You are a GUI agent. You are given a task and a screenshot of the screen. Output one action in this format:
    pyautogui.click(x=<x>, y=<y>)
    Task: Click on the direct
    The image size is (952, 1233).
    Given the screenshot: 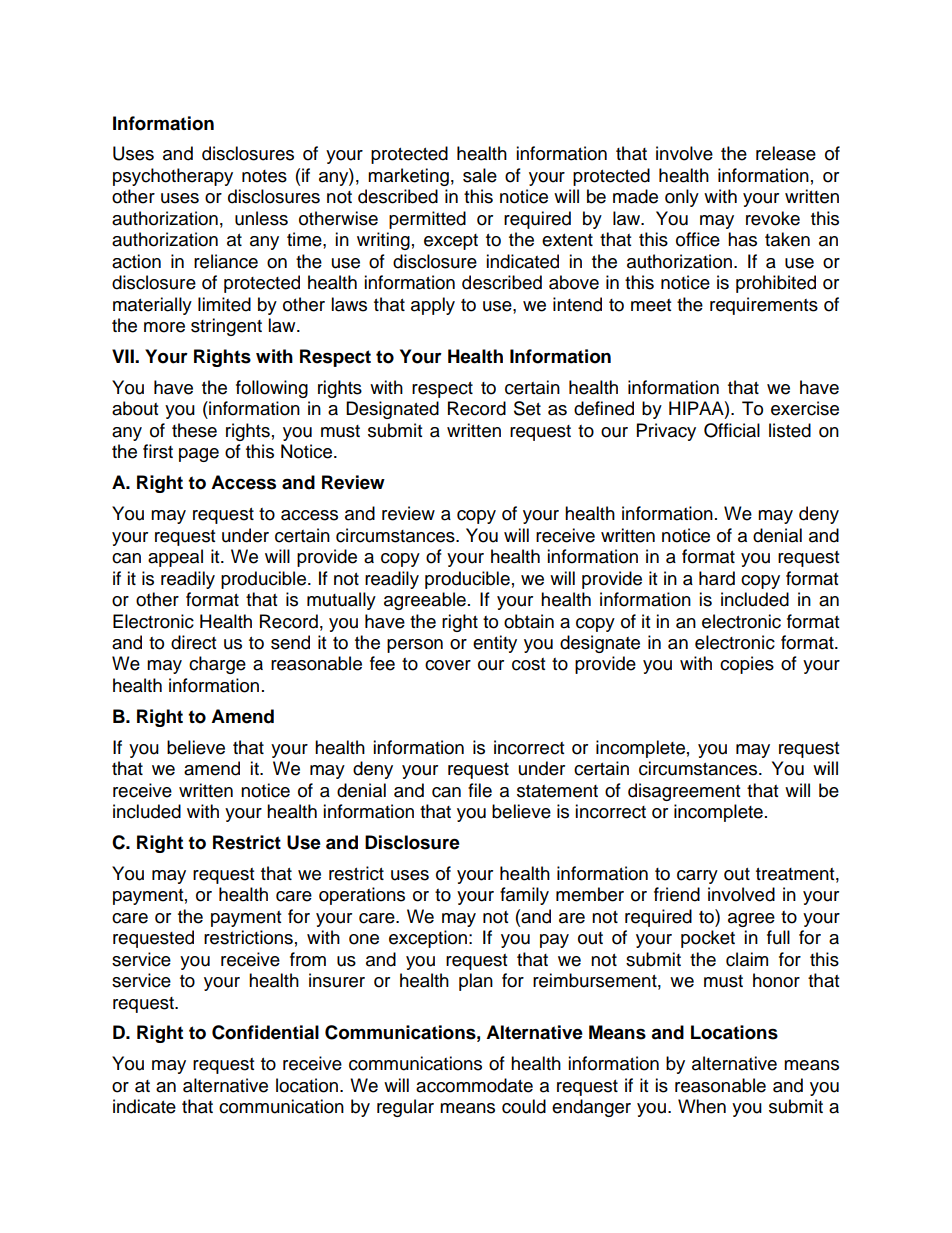 What is the action you would take?
    pyautogui.click(x=193, y=642)
